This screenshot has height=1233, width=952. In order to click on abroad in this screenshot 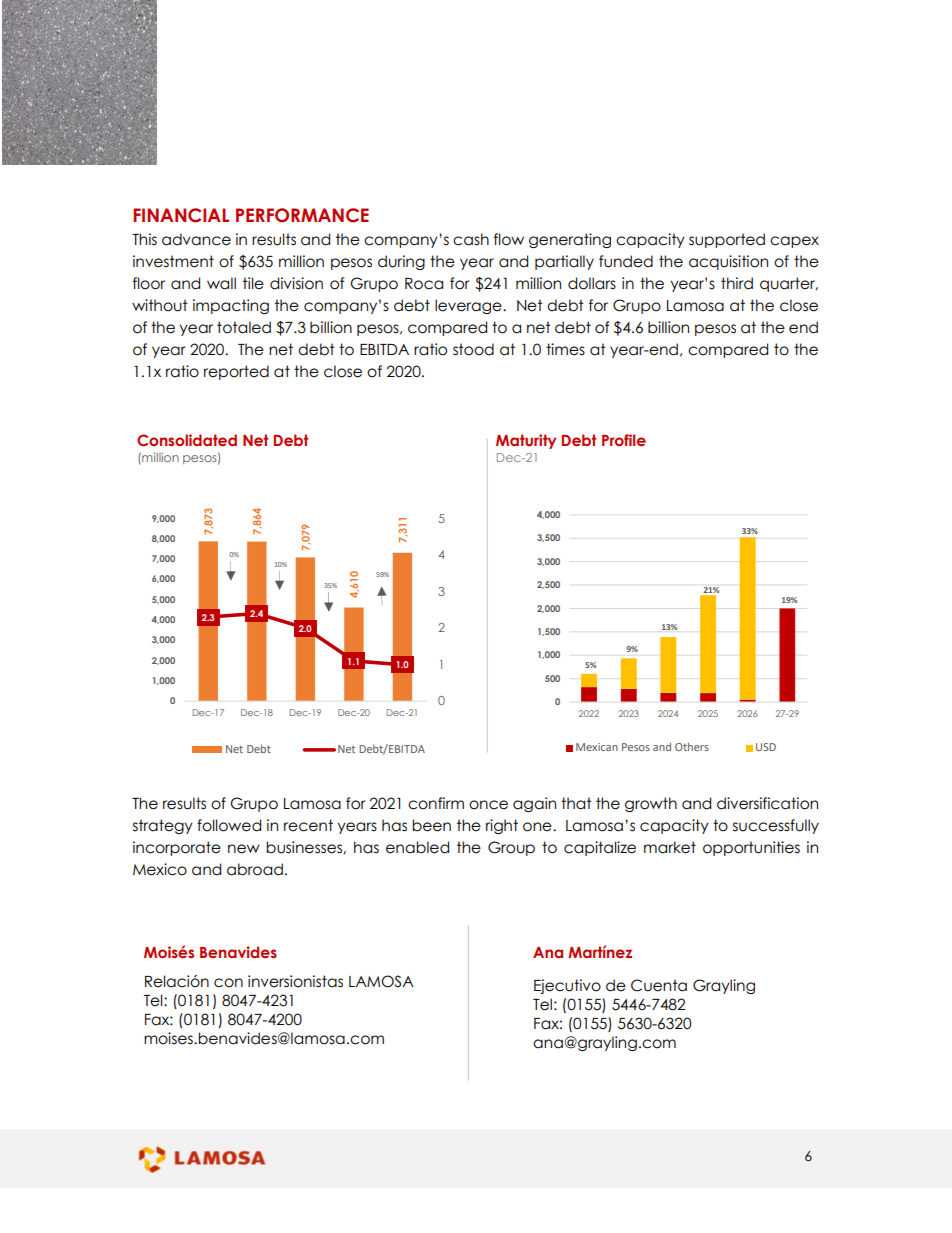, I will do `click(255, 869)`.
